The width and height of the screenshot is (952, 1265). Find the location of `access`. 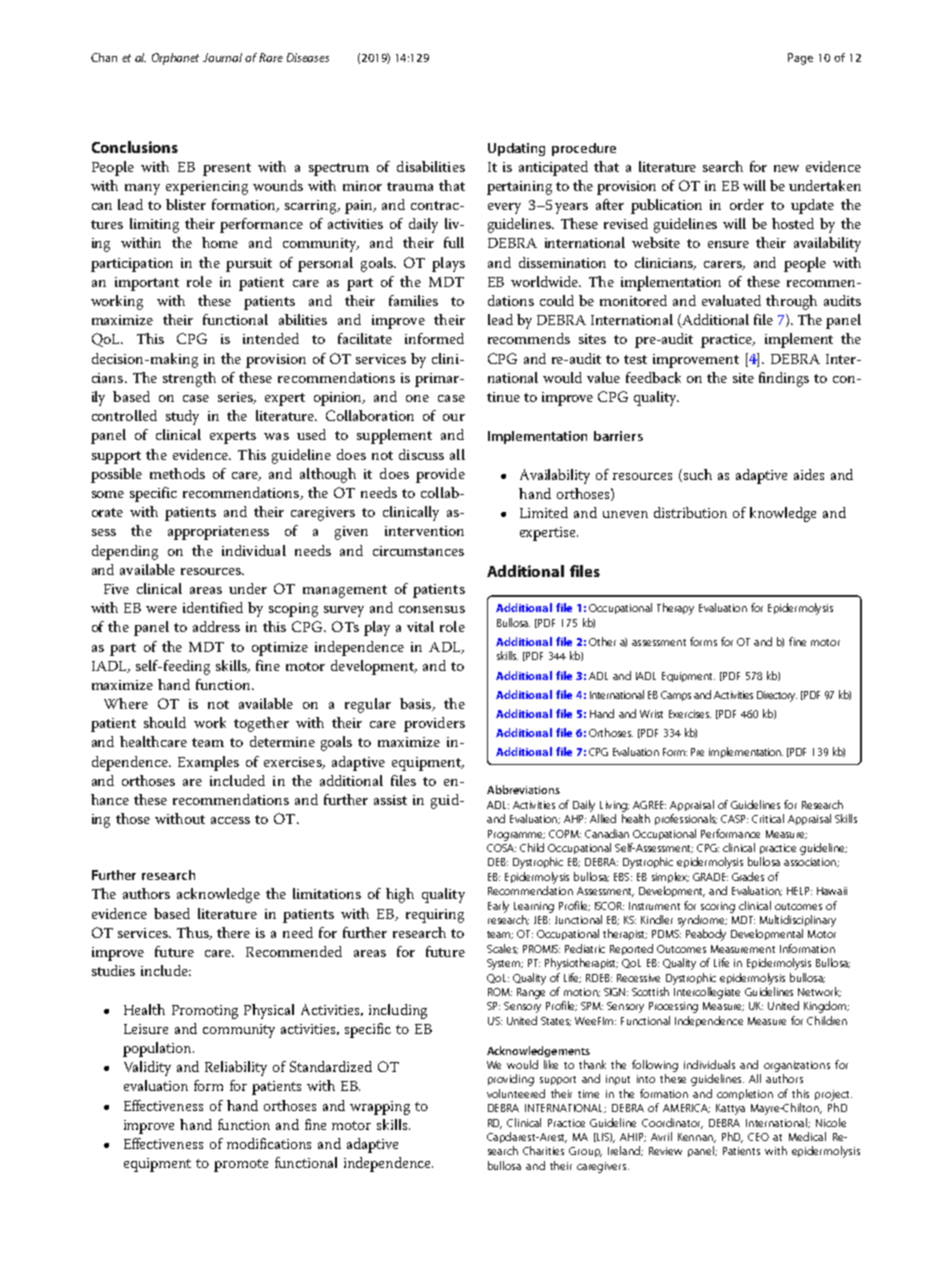

access is located at coordinates (230, 820).
